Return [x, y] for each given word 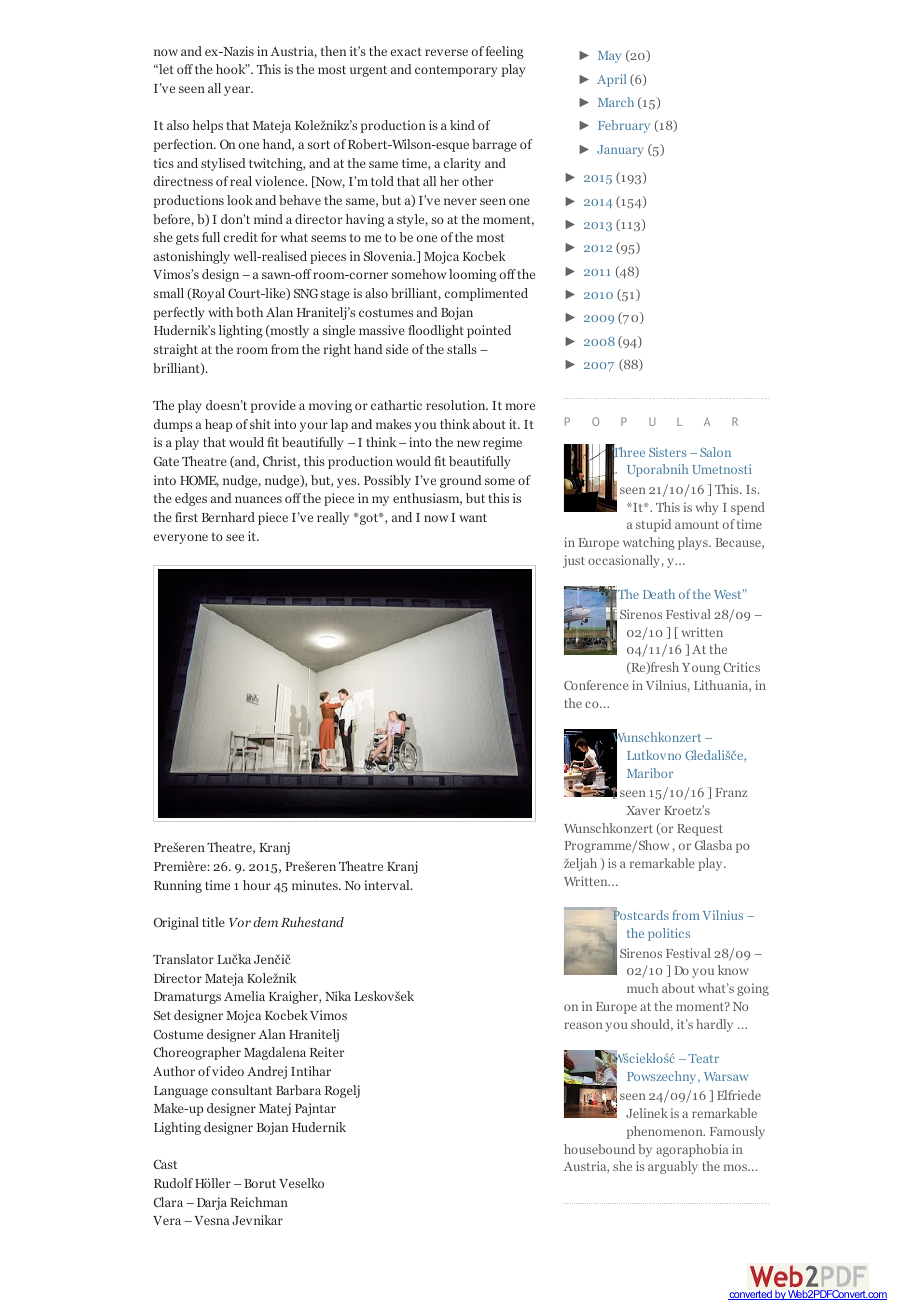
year [238, 91]
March [616, 102]
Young [701, 669]
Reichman [259, 1202]
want [473, 517]
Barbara [298, 1090]
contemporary [456, 71]
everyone [181, 539]
